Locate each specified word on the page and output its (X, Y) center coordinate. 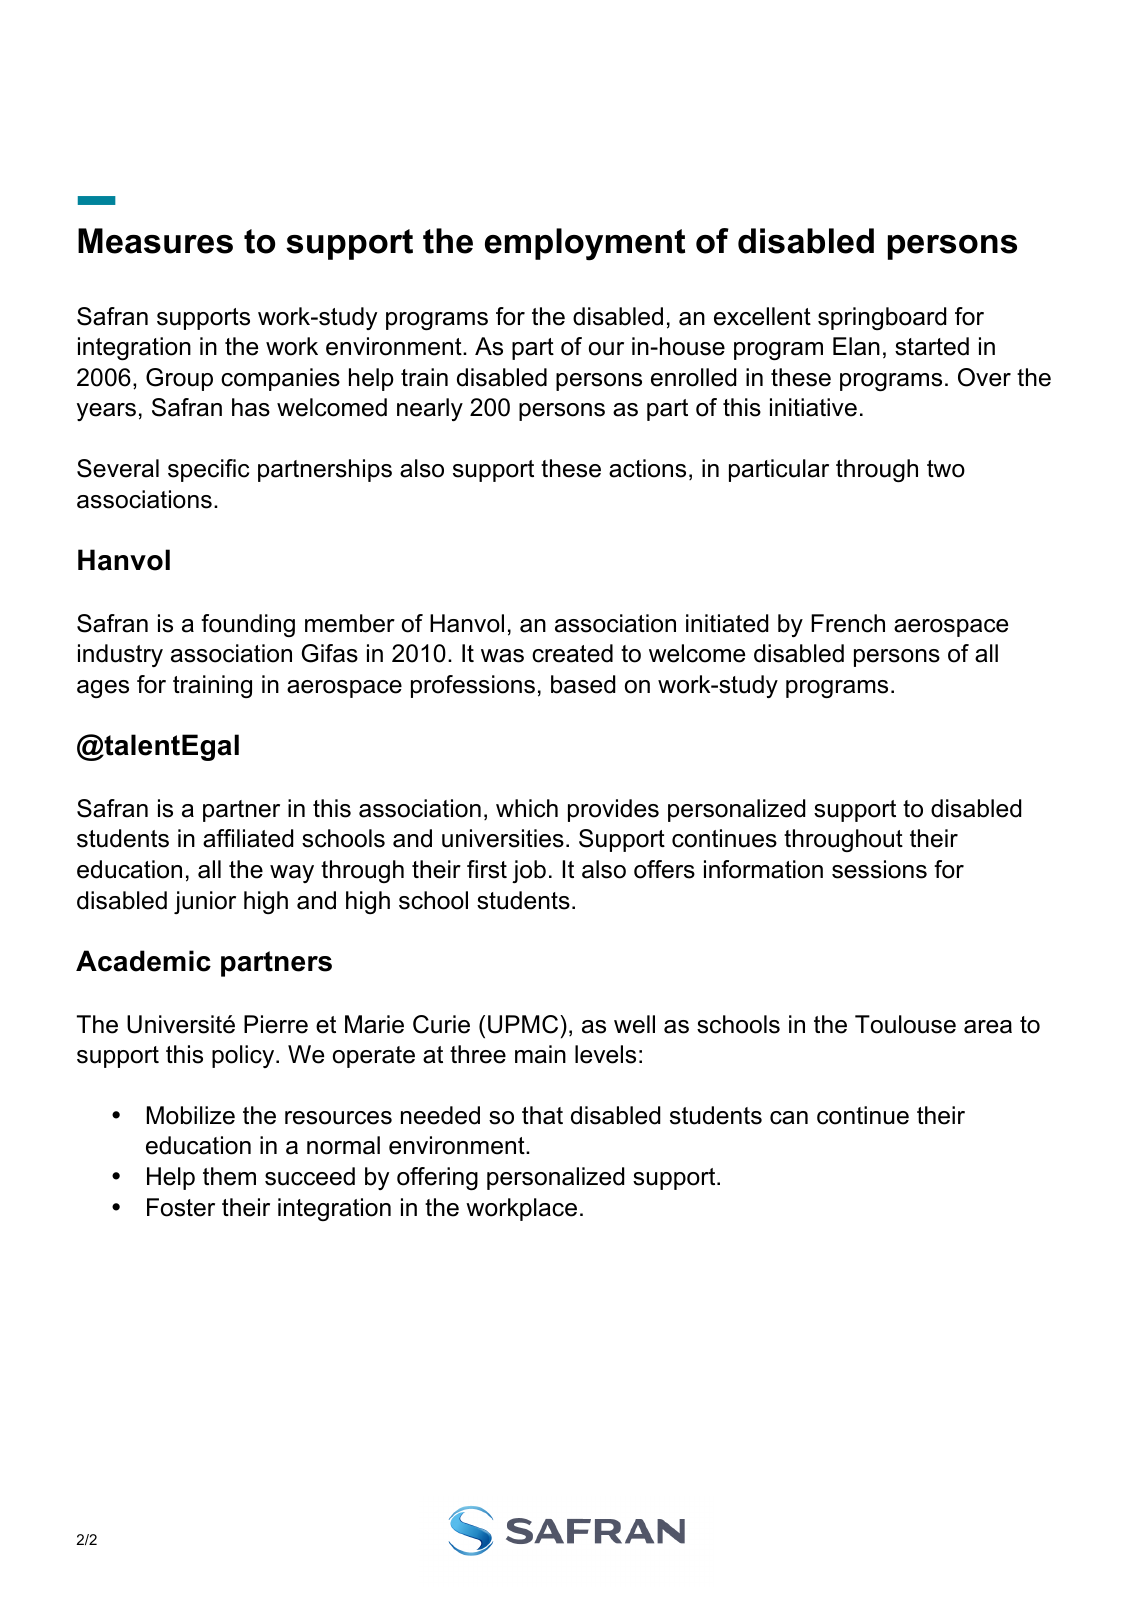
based (583, 684)
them (229, 1176)
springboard (882, 318)
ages (103, 689)
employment (585, 244)
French (848, 623)
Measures (155, 241)
